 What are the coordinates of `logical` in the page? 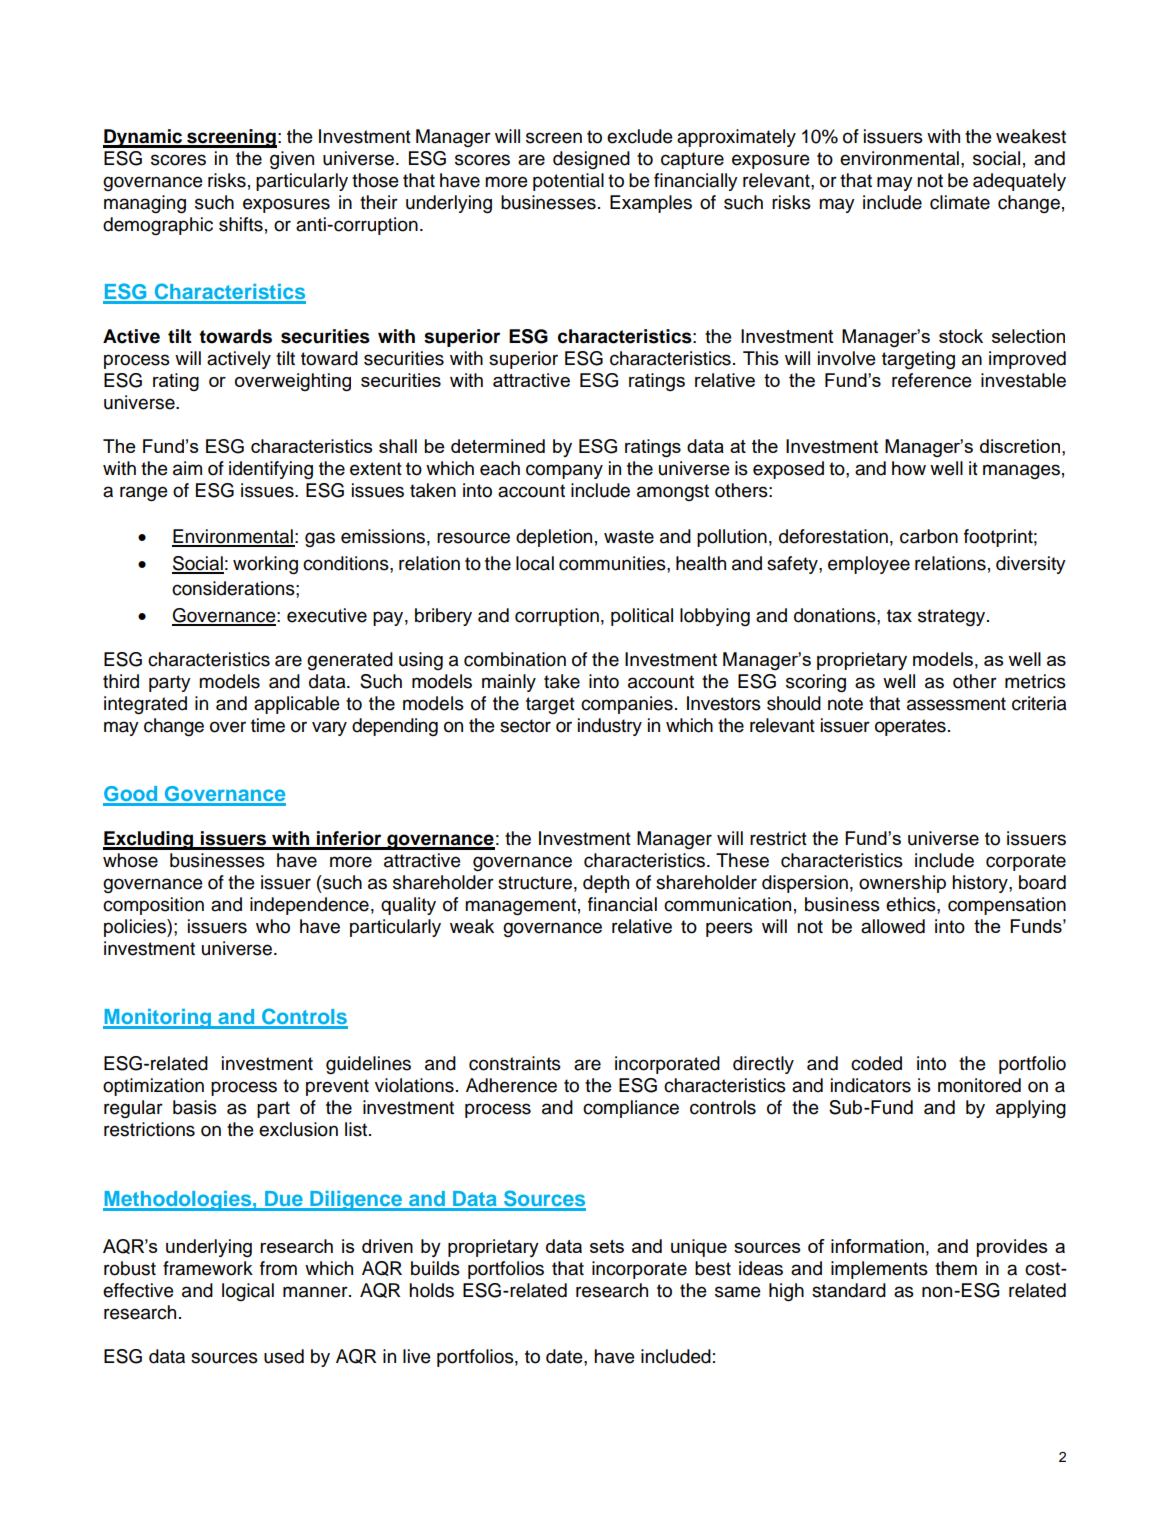 It's located at (248, 1292).
